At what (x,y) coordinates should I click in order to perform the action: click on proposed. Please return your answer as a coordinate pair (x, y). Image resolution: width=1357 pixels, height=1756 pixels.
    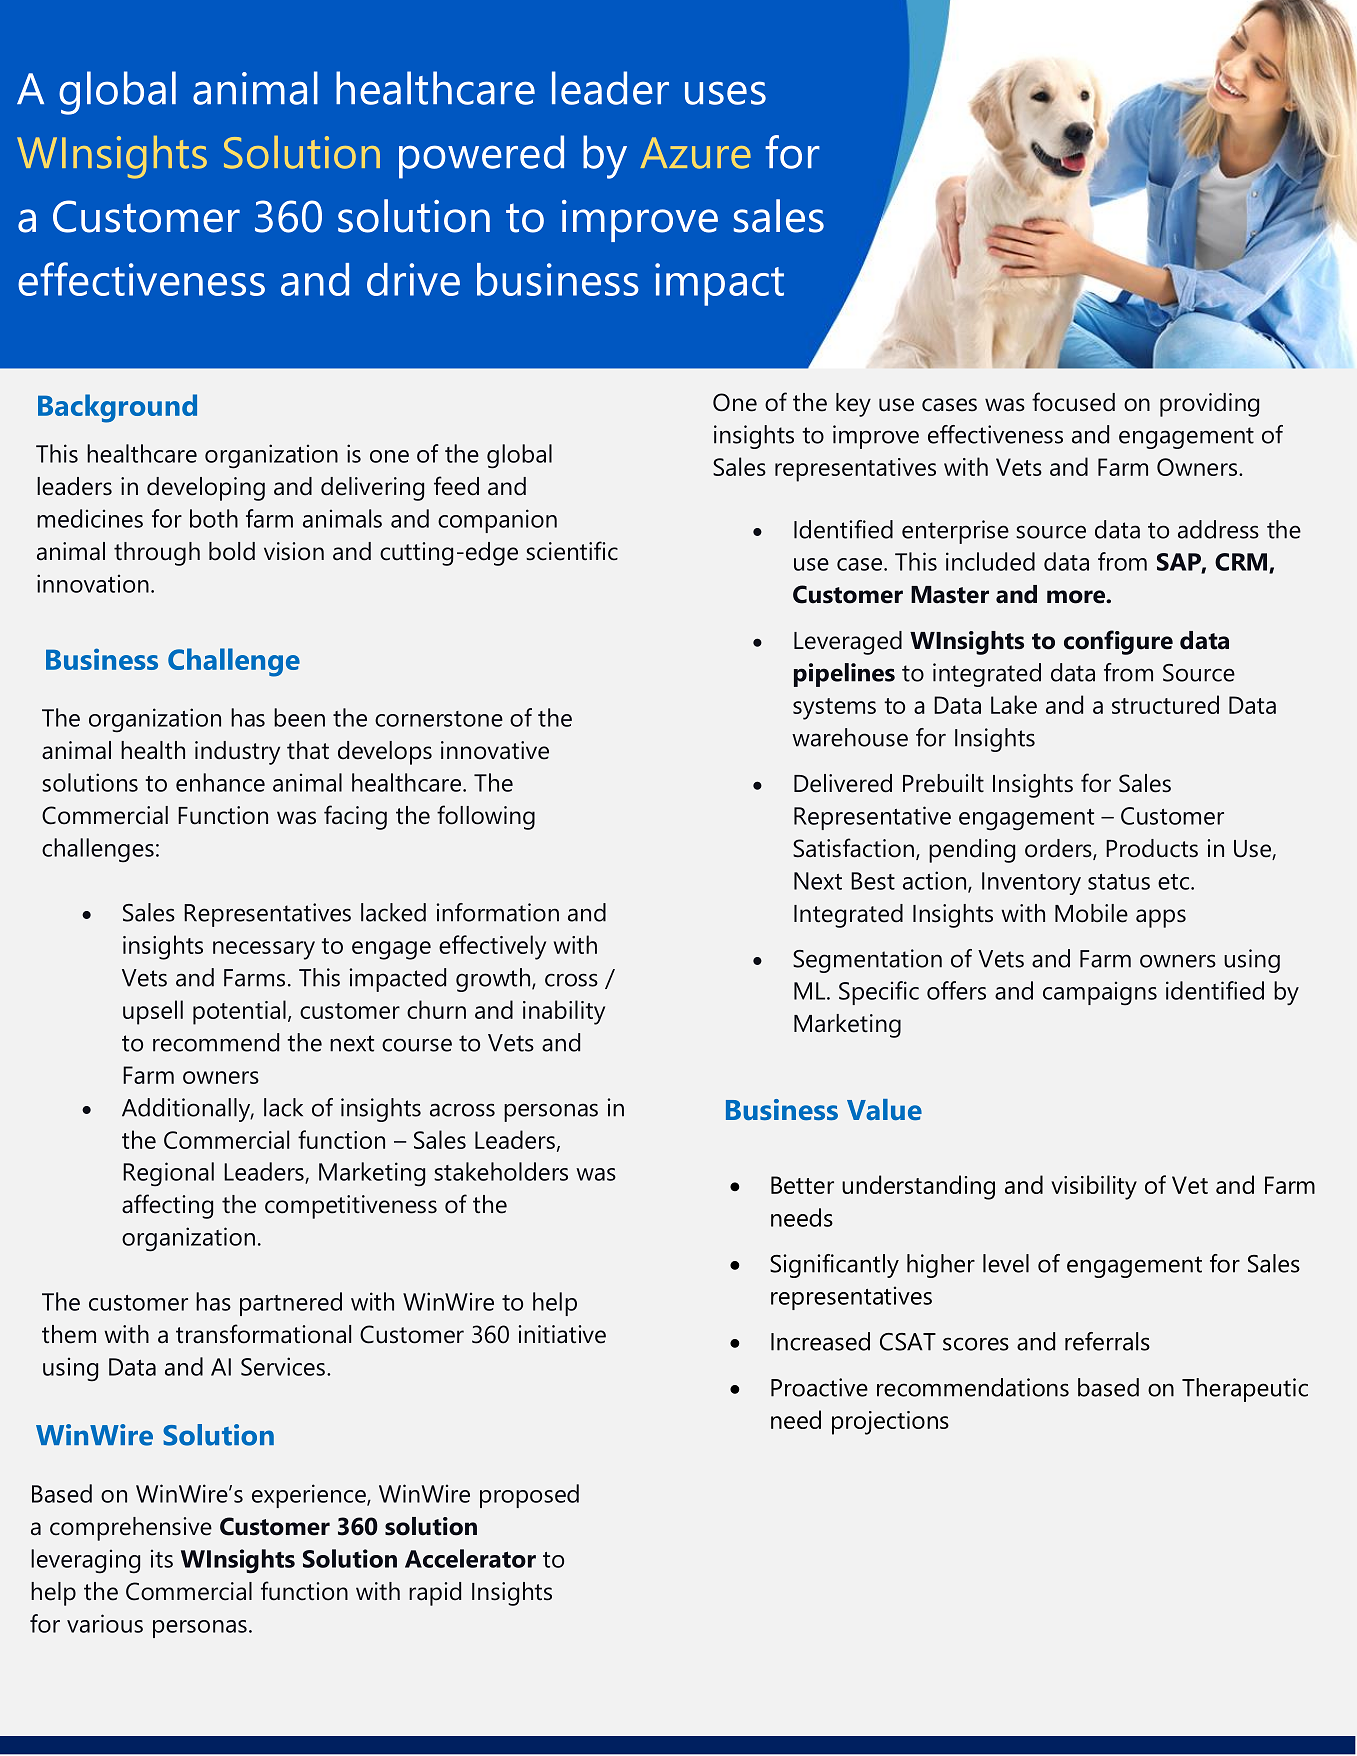
    Looking at the image, I should click on (529, 1496).
